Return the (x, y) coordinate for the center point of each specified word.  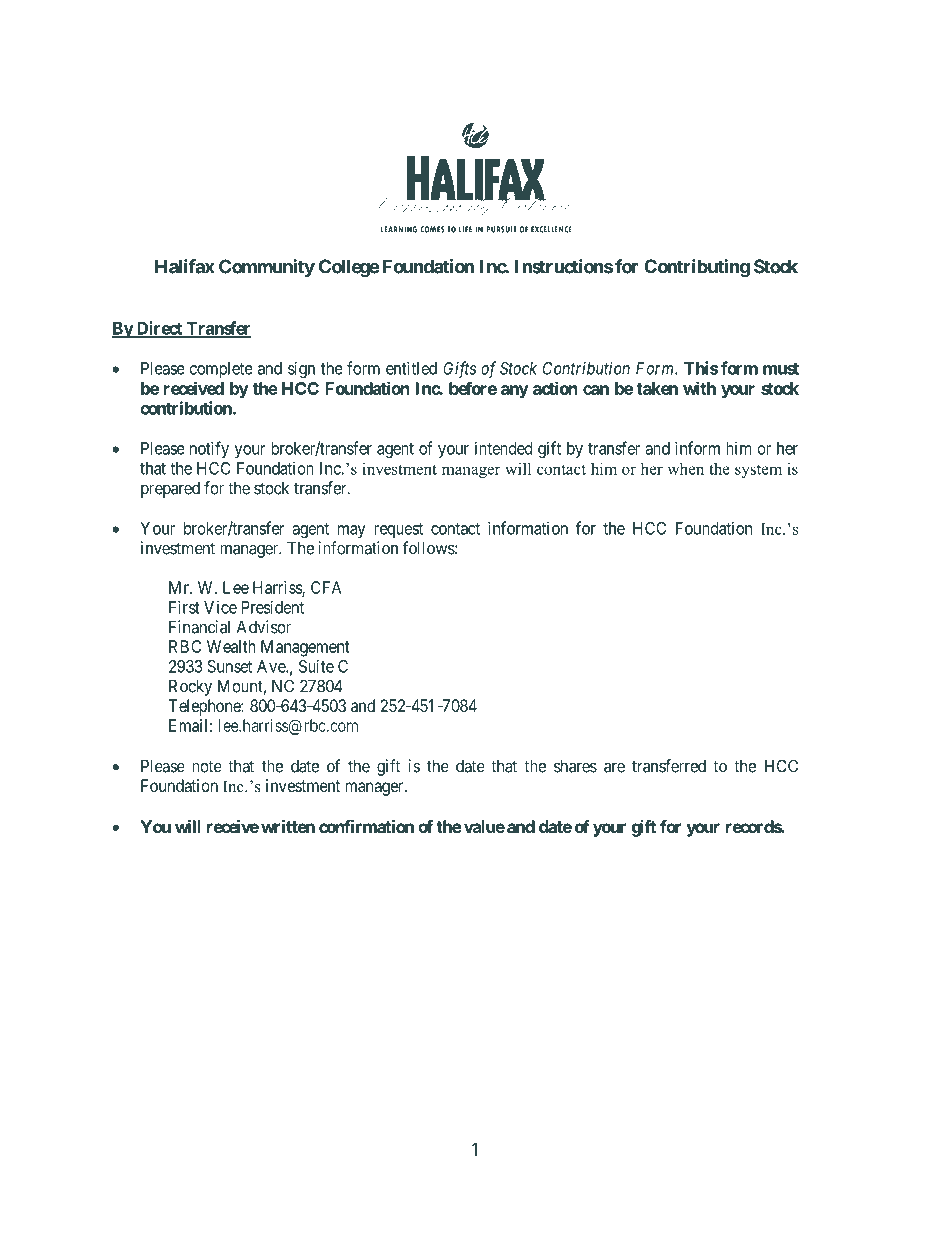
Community (267, 268)
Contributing (697, 268)
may (352, 531)
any (515, 392)
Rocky (190, 687)
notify (209, 449)
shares (575, 766)
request (398, 530)
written (288, 826)
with (699, 388)
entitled (411, 368)
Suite (316, 666)
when (686, 468)
